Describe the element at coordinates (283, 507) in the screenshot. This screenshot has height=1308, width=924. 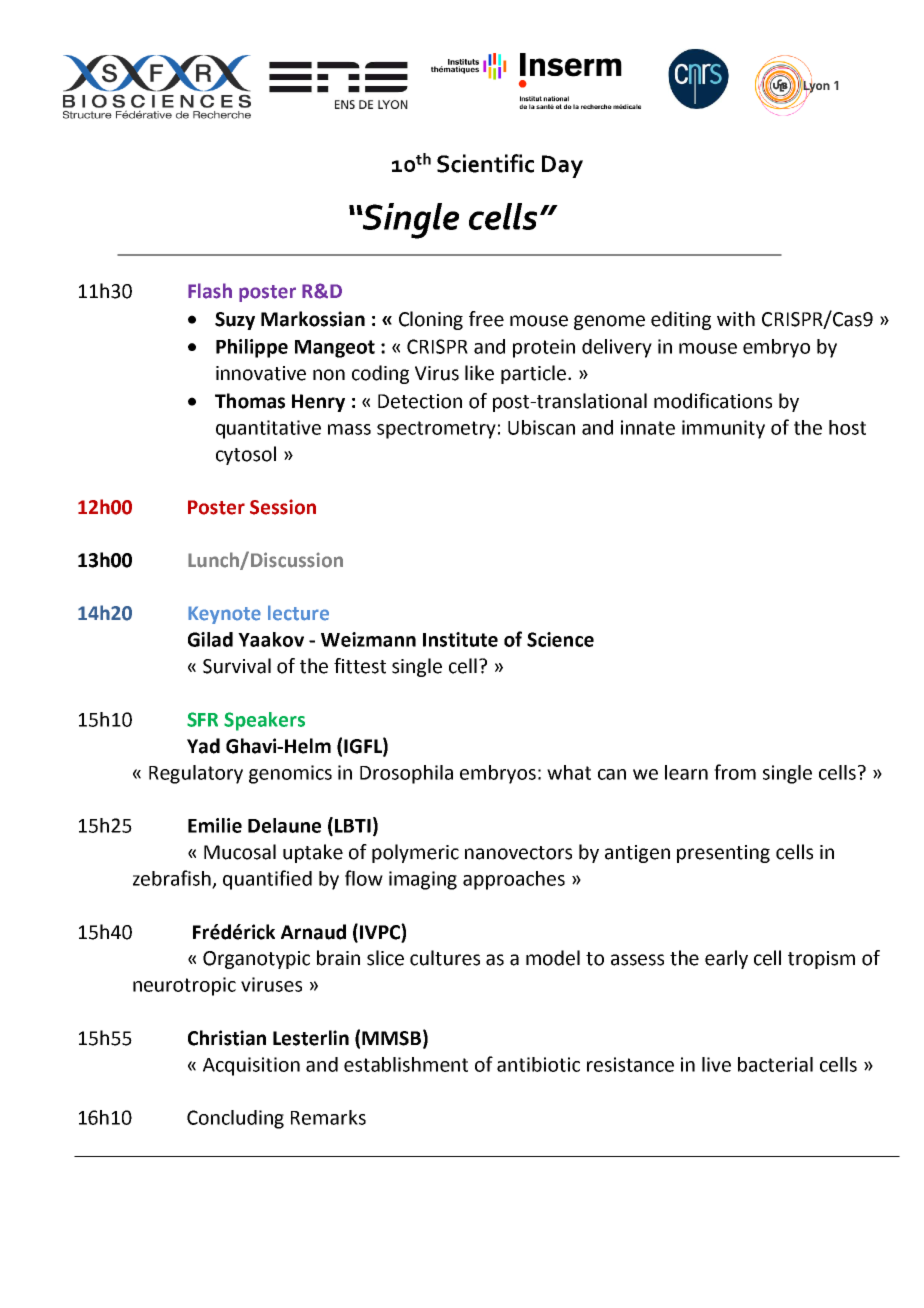
I see `Session` at that location.
